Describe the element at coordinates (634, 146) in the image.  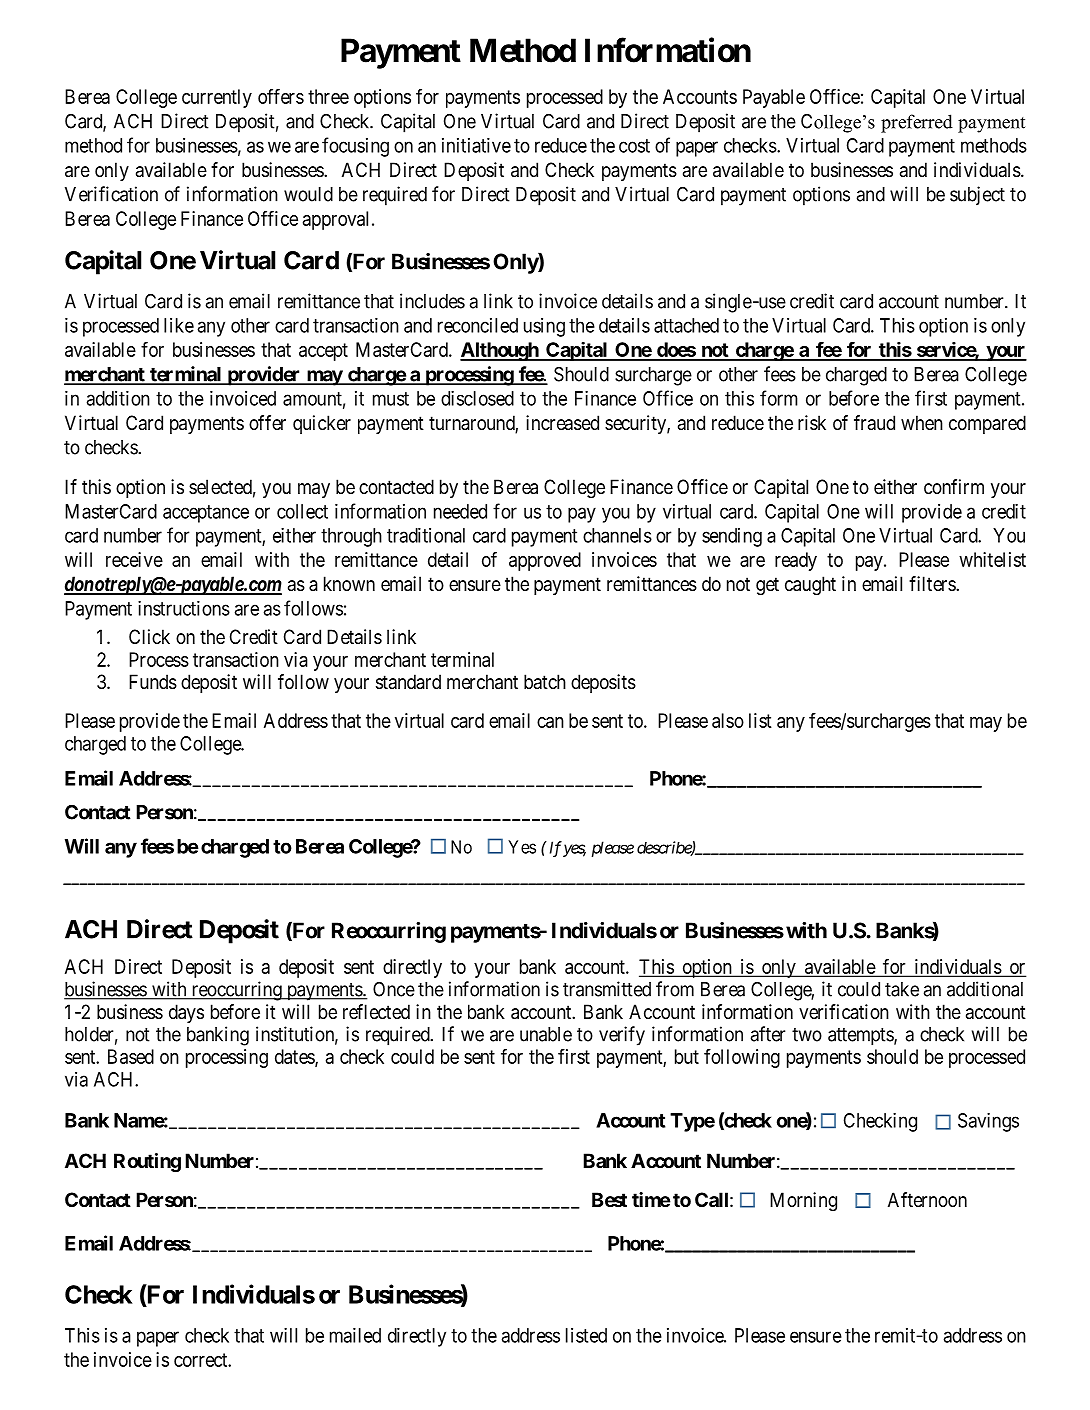
I see `cost` at that location.
